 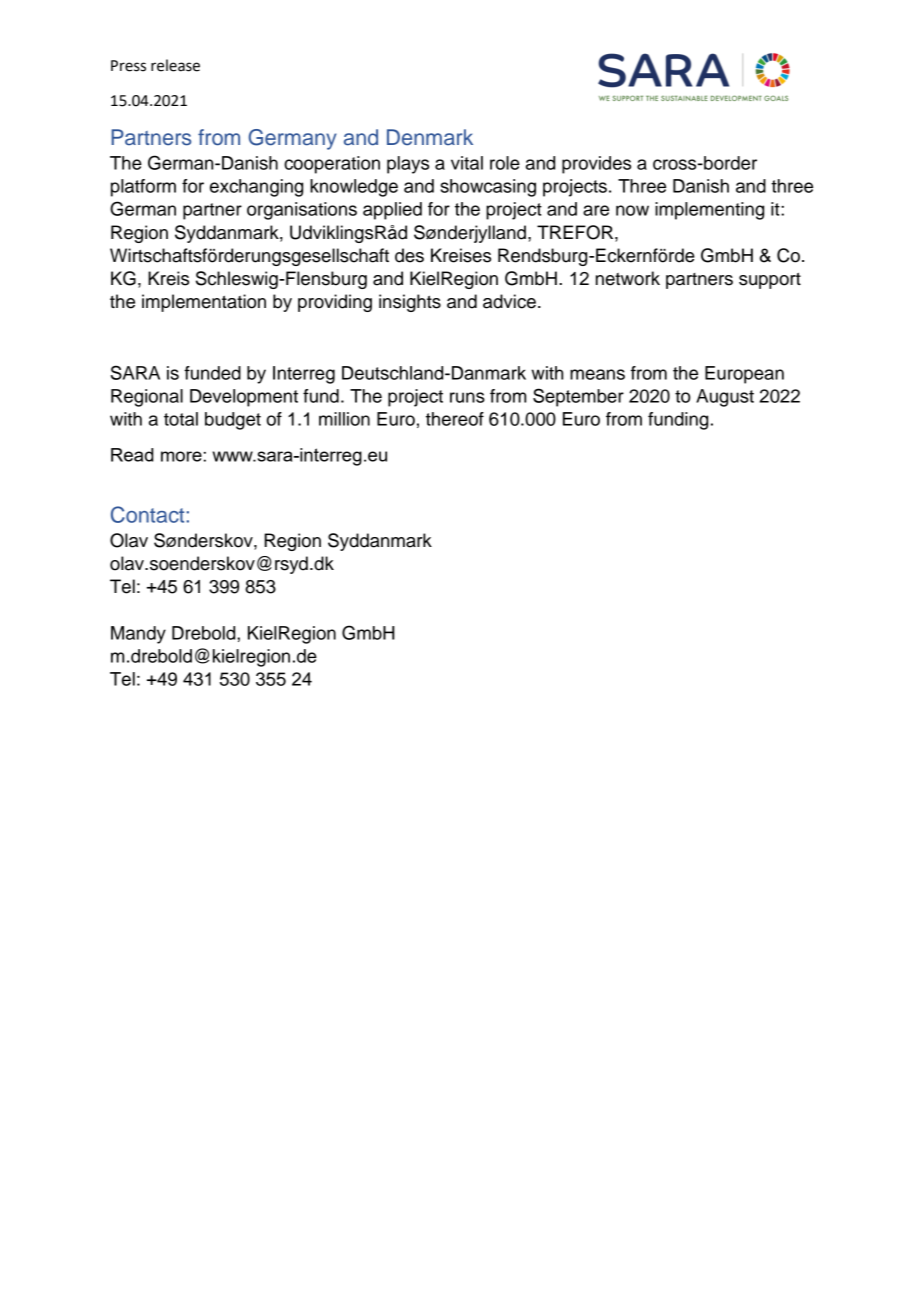 I want to click on runs, so click(x=467, y=397).
